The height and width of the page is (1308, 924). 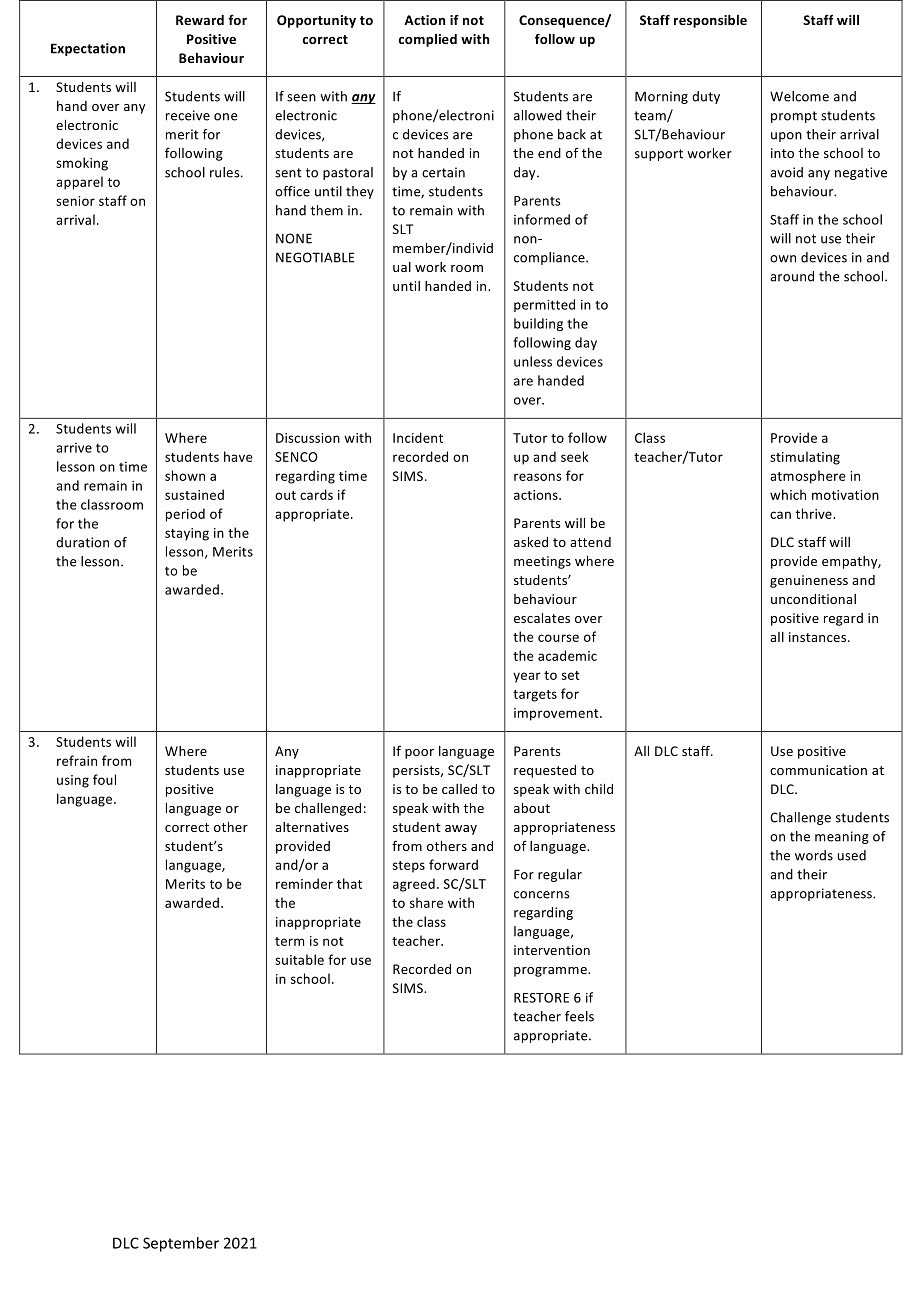 What do you see at coordinates (181, 1244) in the page?
I see `September` at bounding box center [181, 1244].
